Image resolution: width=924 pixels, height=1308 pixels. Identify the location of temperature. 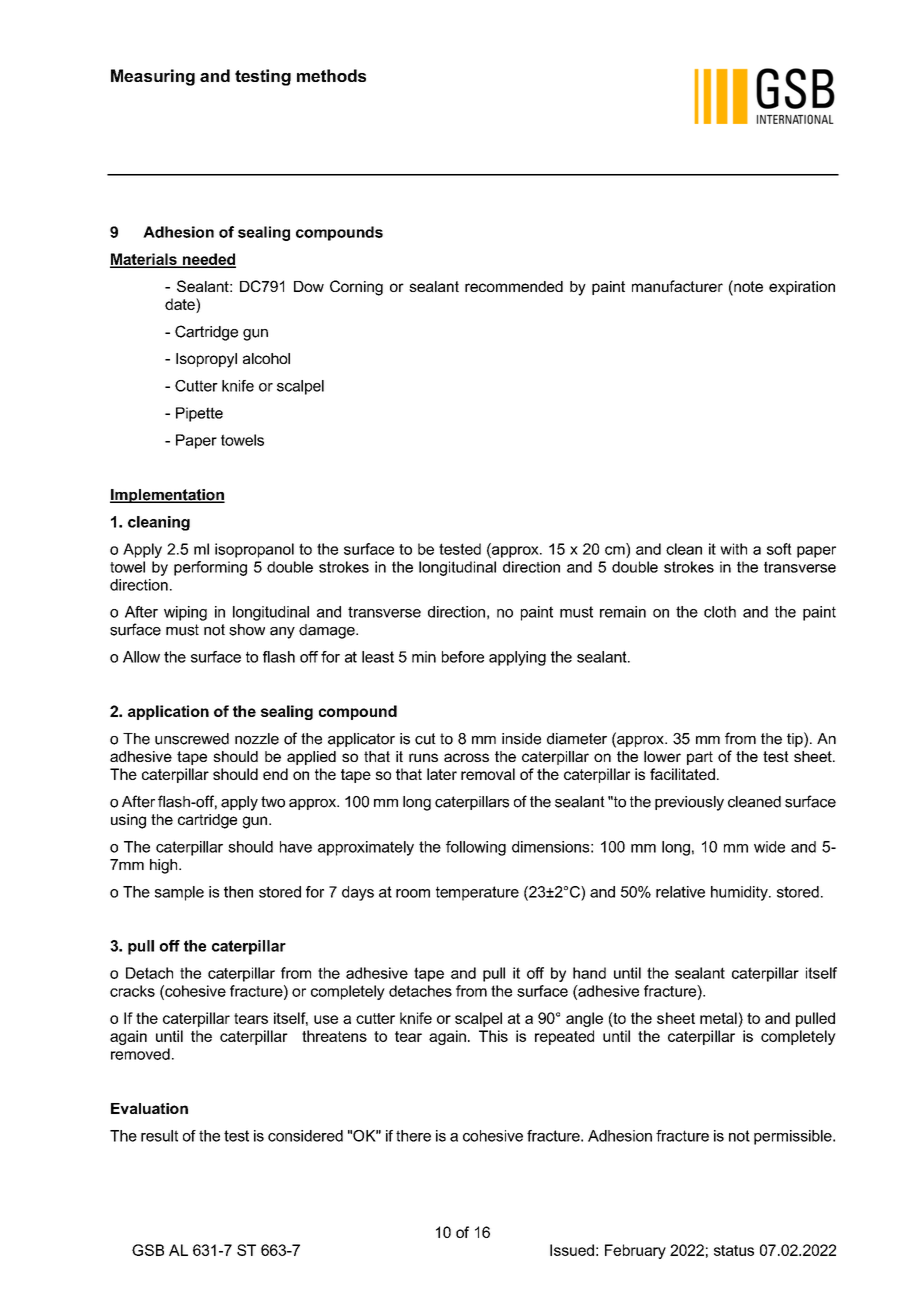
(477, 893).
